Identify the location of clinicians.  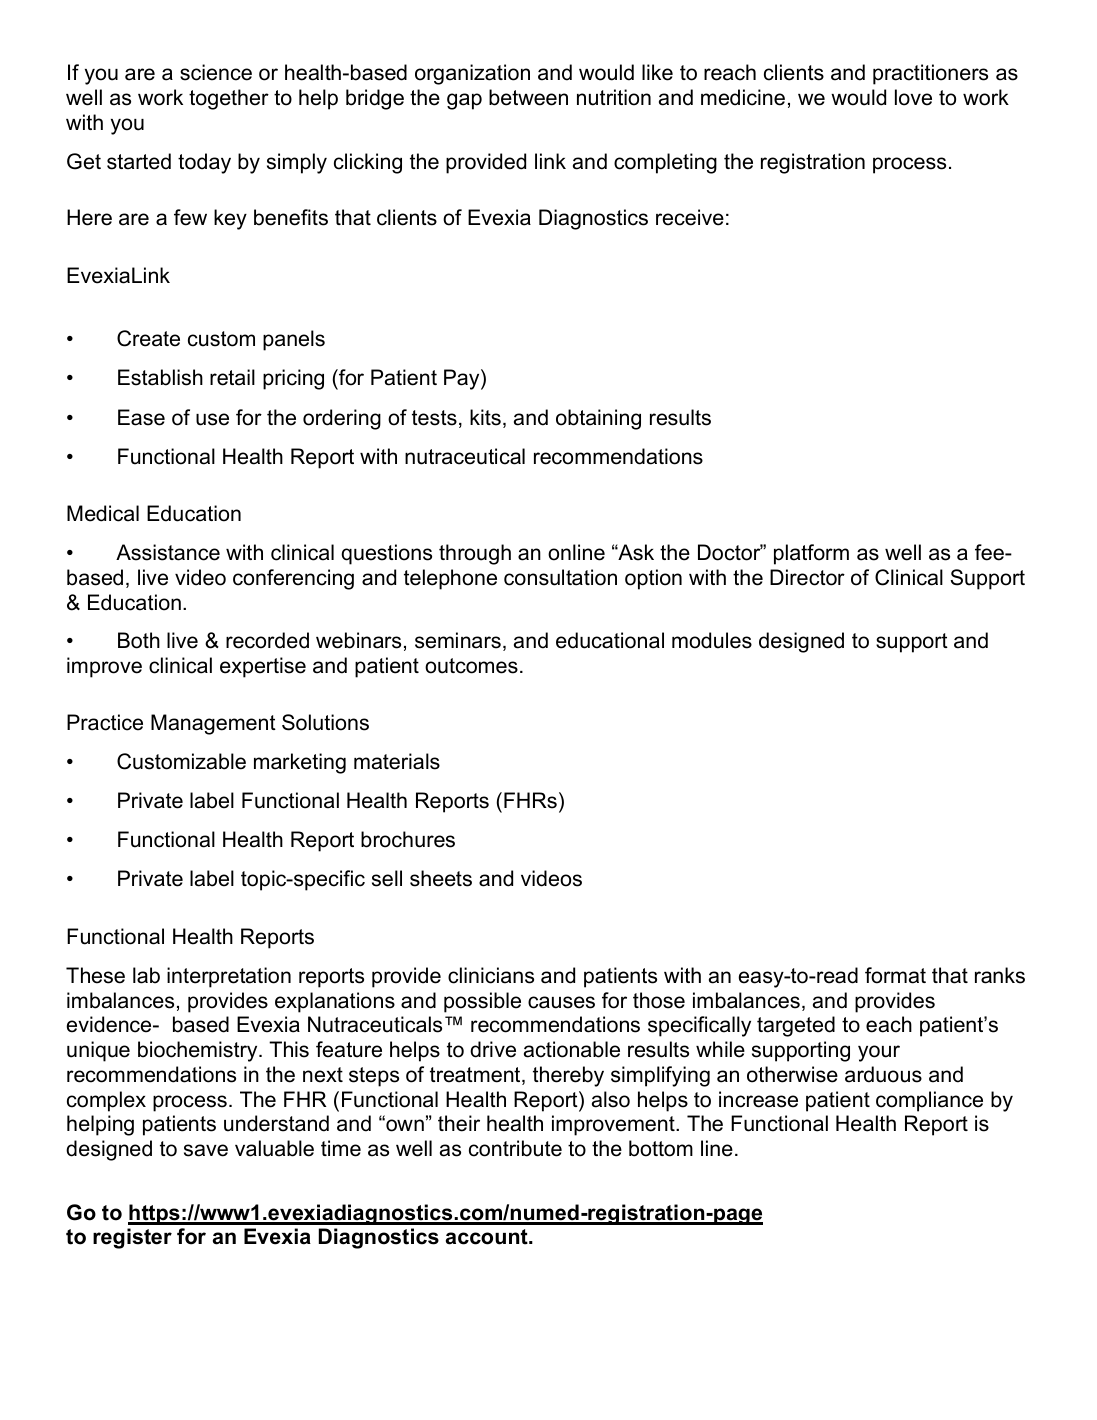
(491, 975).
